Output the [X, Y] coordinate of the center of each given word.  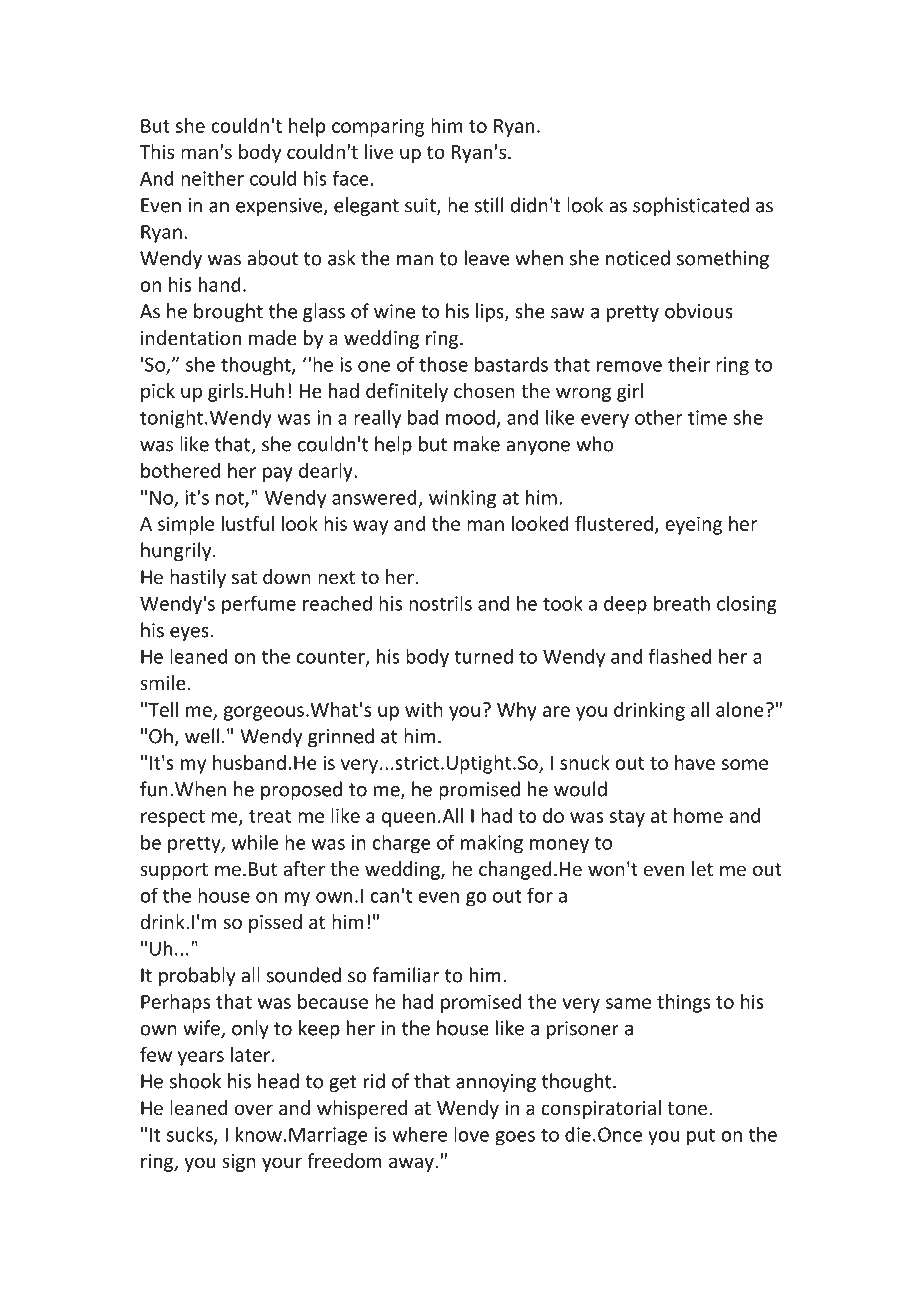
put [701, 1137]
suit [421, 206]
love [471, 1134]
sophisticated [691, 206]
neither [212, 178]
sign [239, 1163]
